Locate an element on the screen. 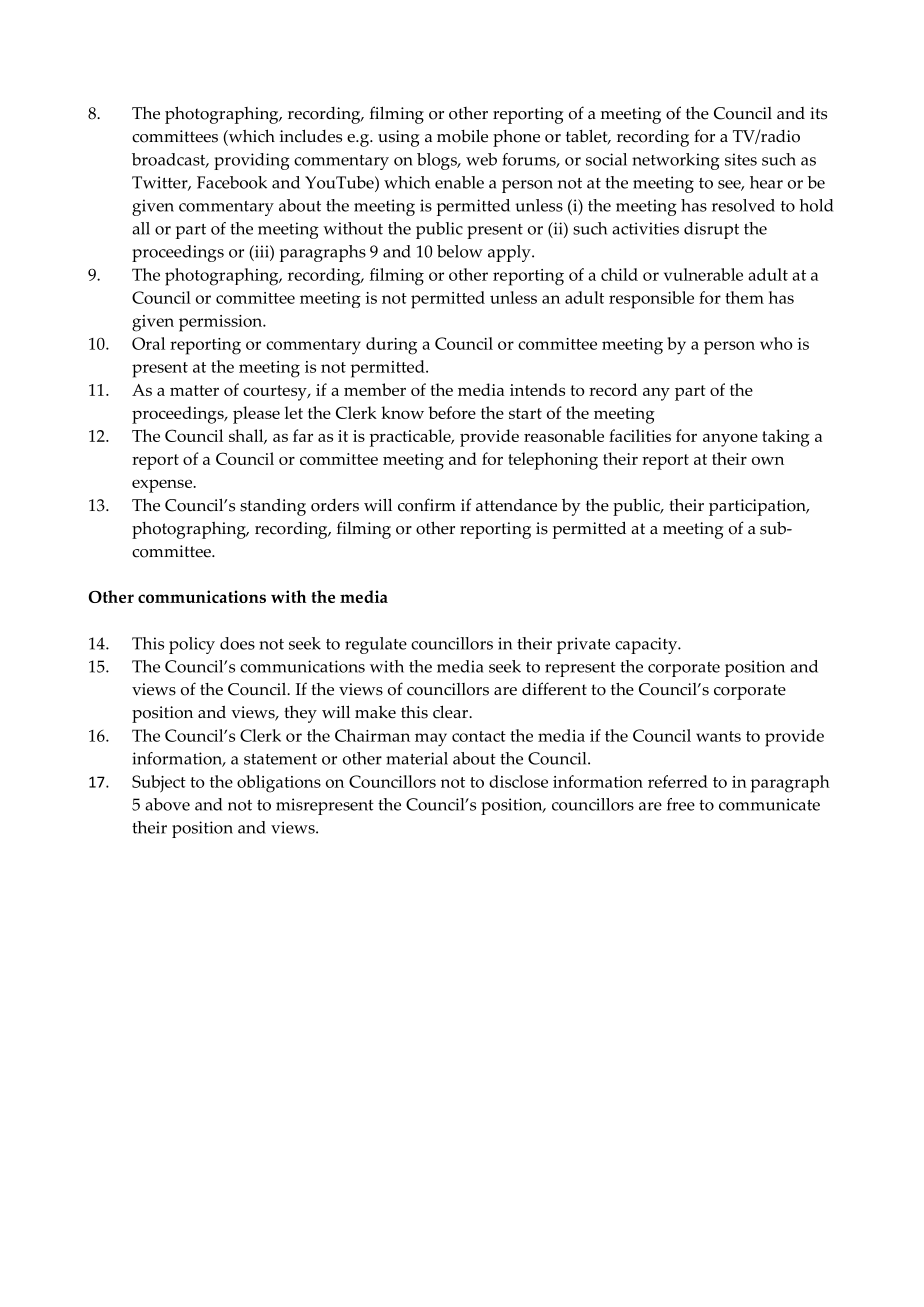  expense is located at coordinates (163, 486).
